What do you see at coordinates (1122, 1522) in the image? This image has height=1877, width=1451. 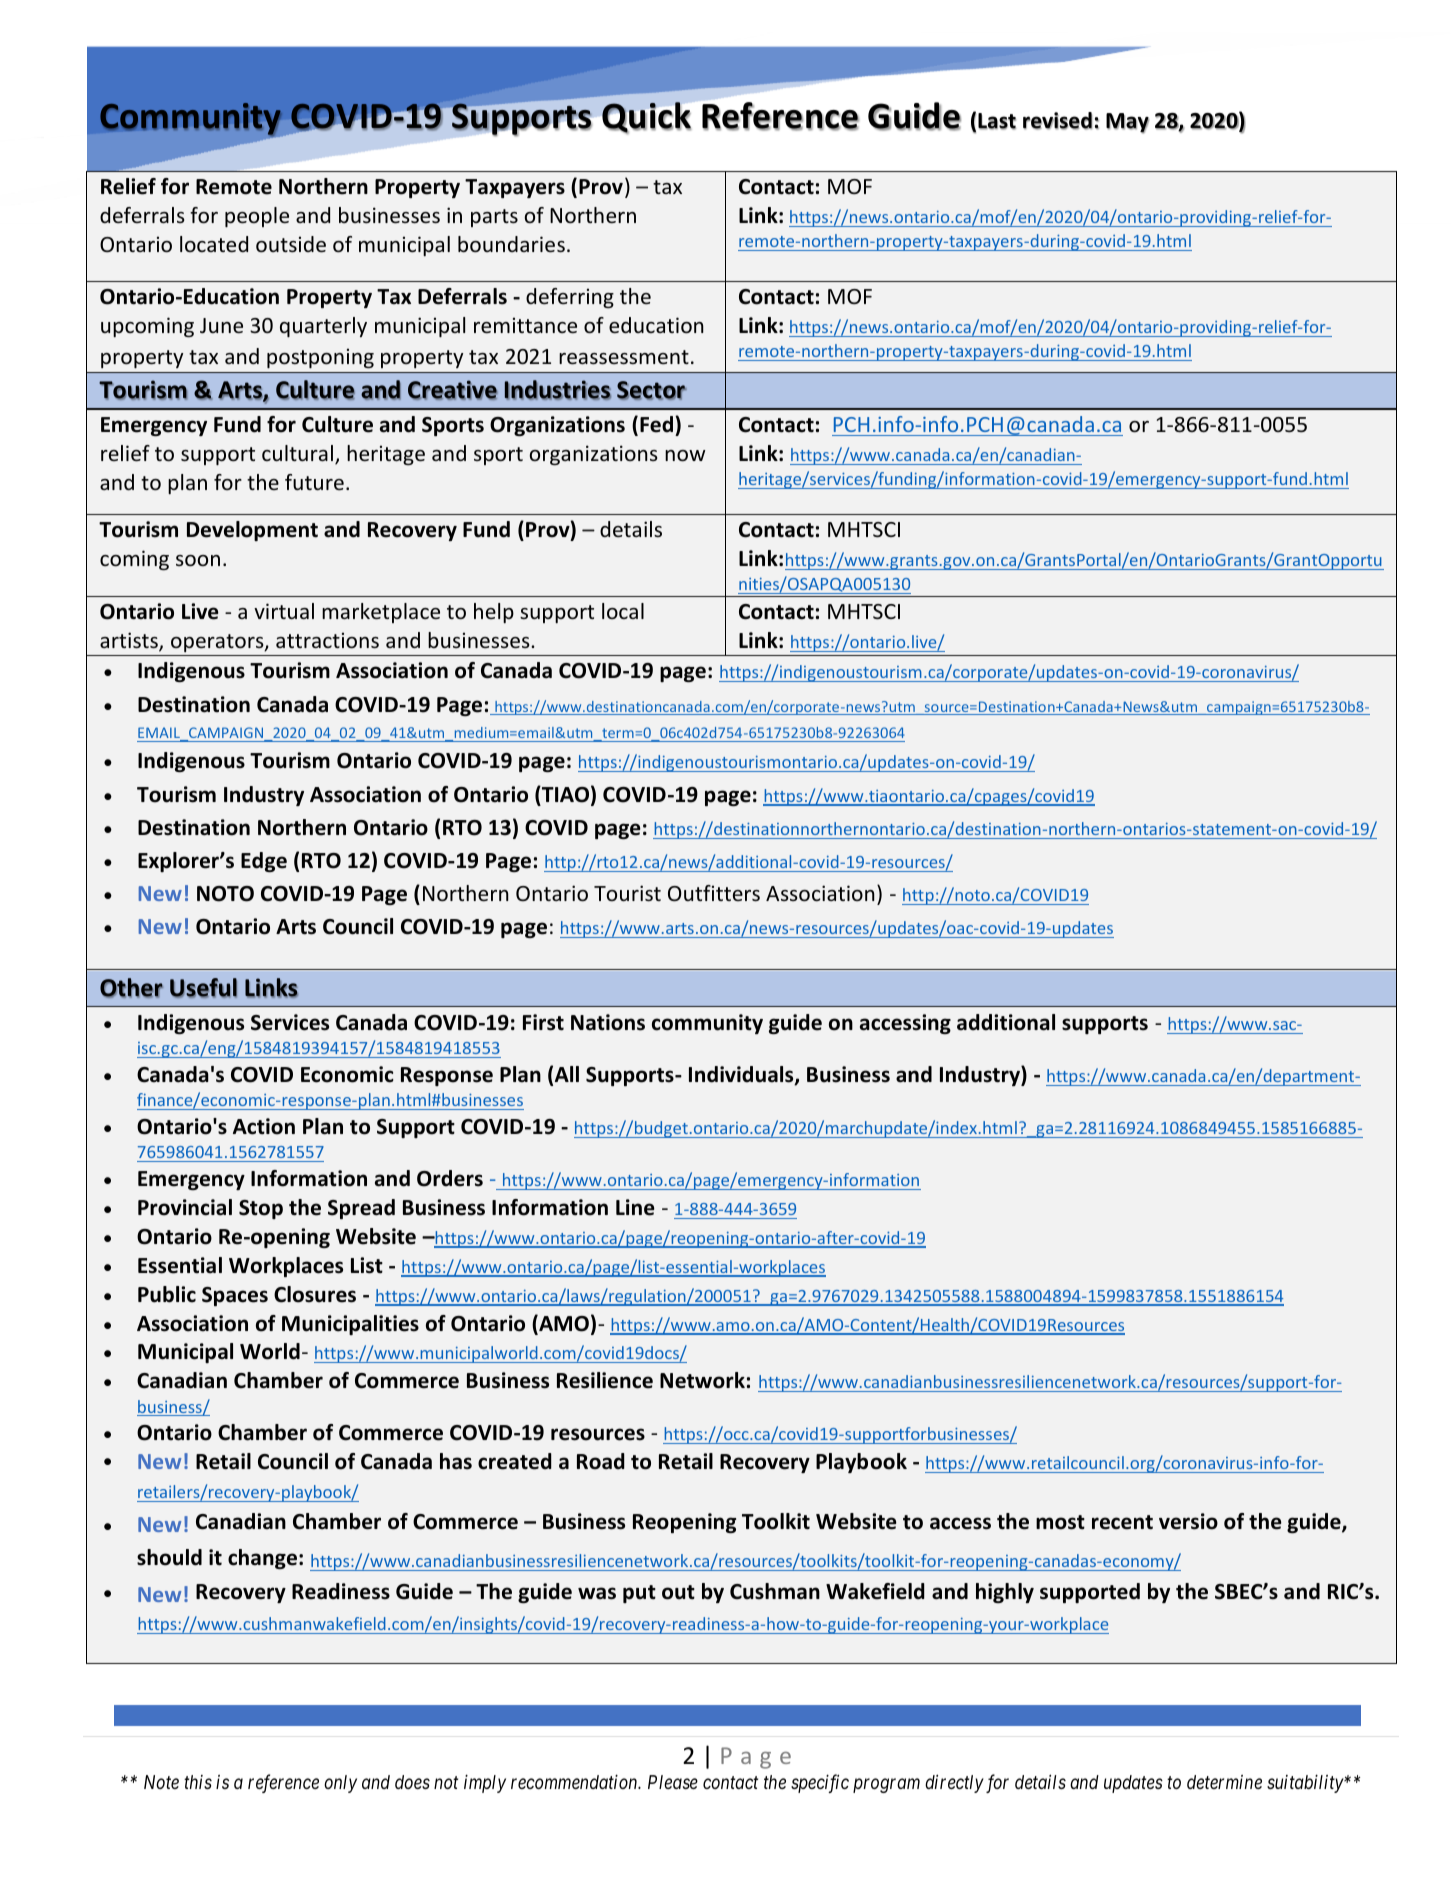 I see `recent` at bounding box center [1122, 1522].
